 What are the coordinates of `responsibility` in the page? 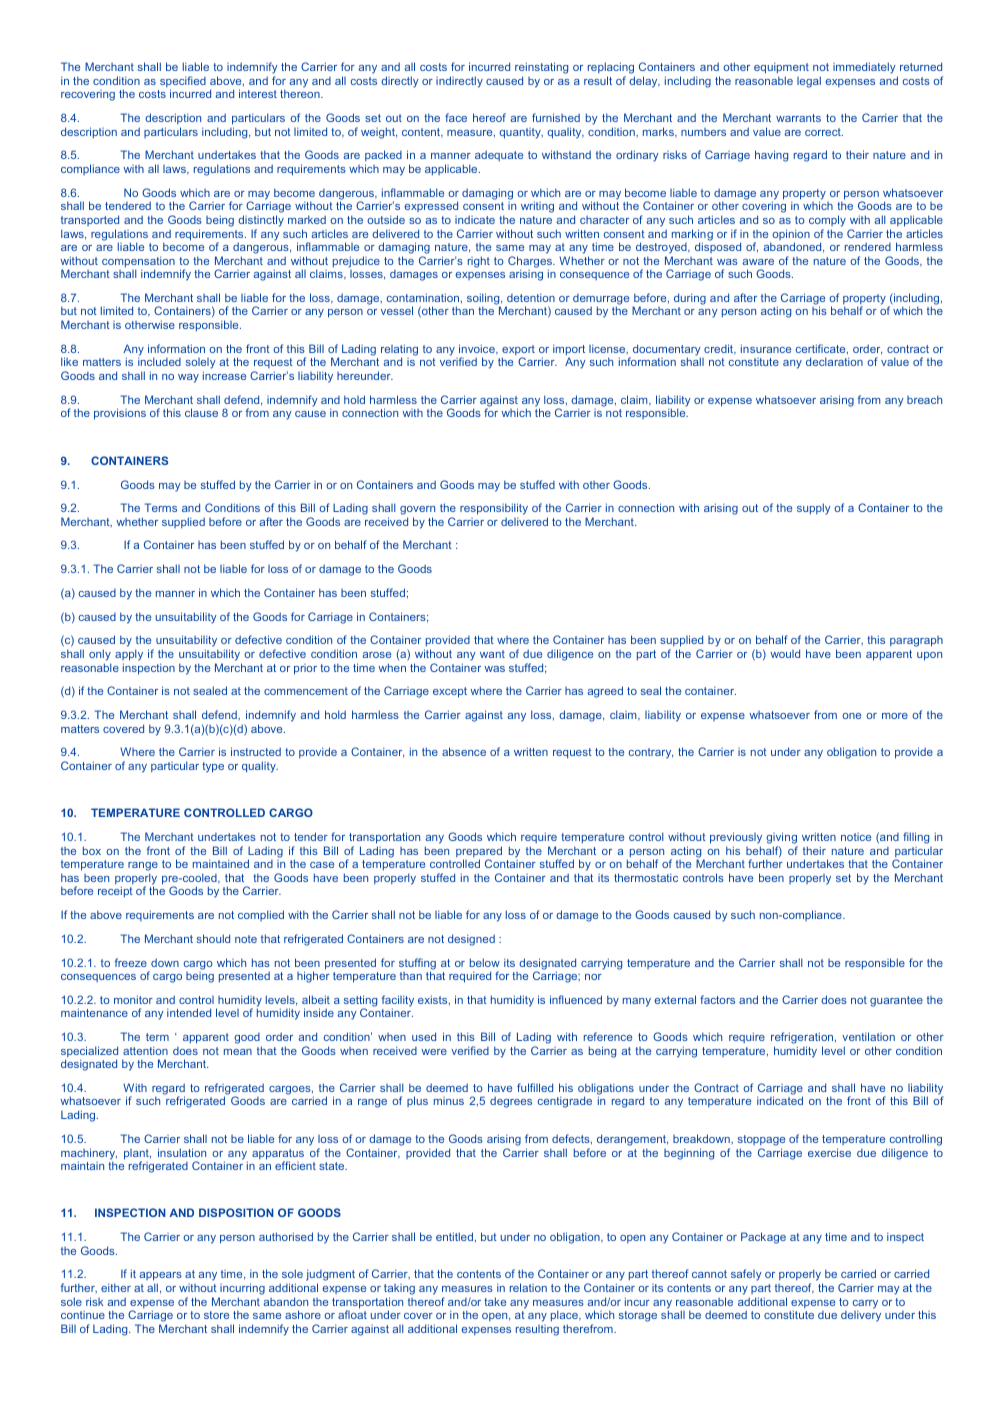 It's located at (494, 510).
